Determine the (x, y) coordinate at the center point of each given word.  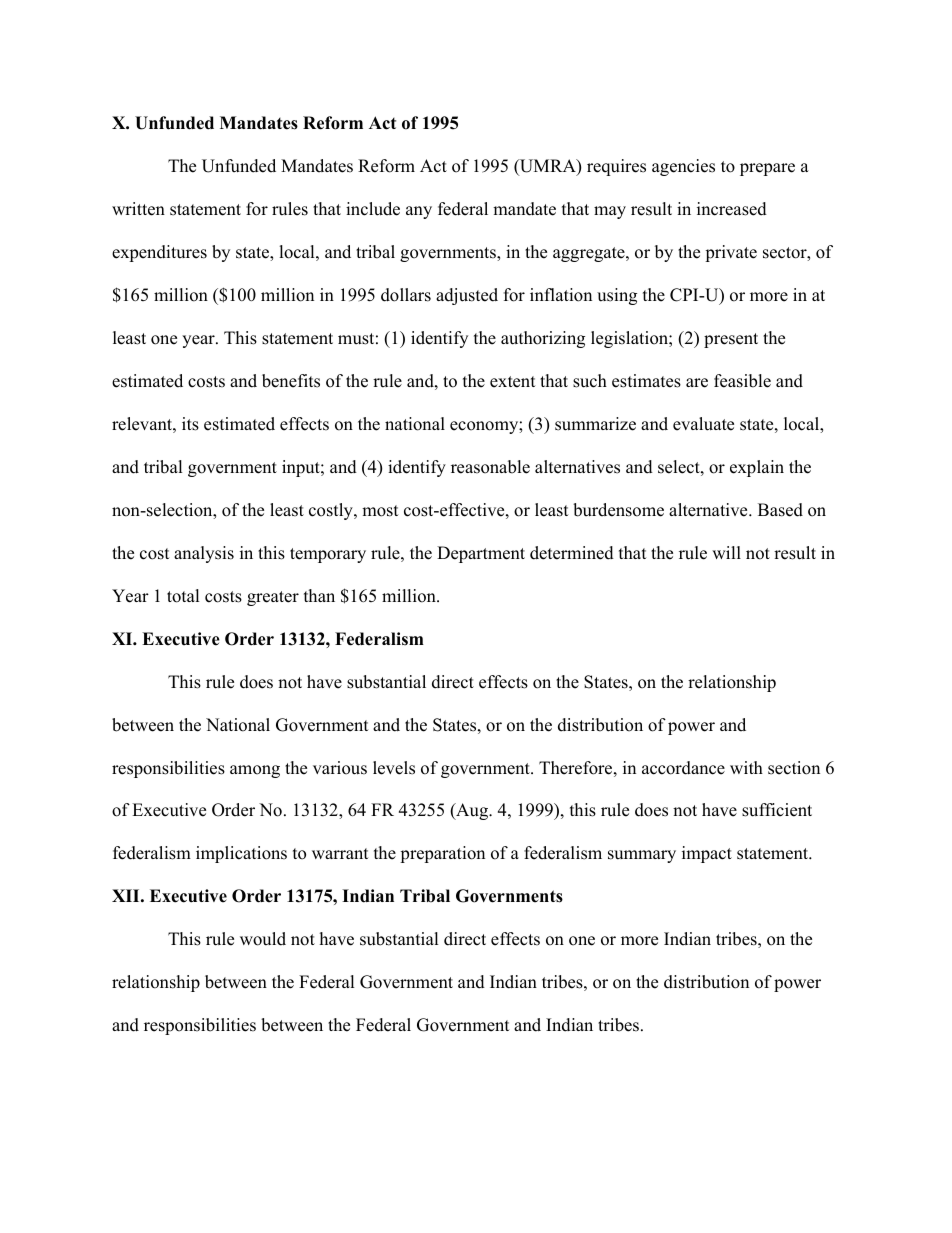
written (138, 209)
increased (732, 209)
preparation (442, 854)
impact (707, 854)
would (263, 939)
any (419, 212)
